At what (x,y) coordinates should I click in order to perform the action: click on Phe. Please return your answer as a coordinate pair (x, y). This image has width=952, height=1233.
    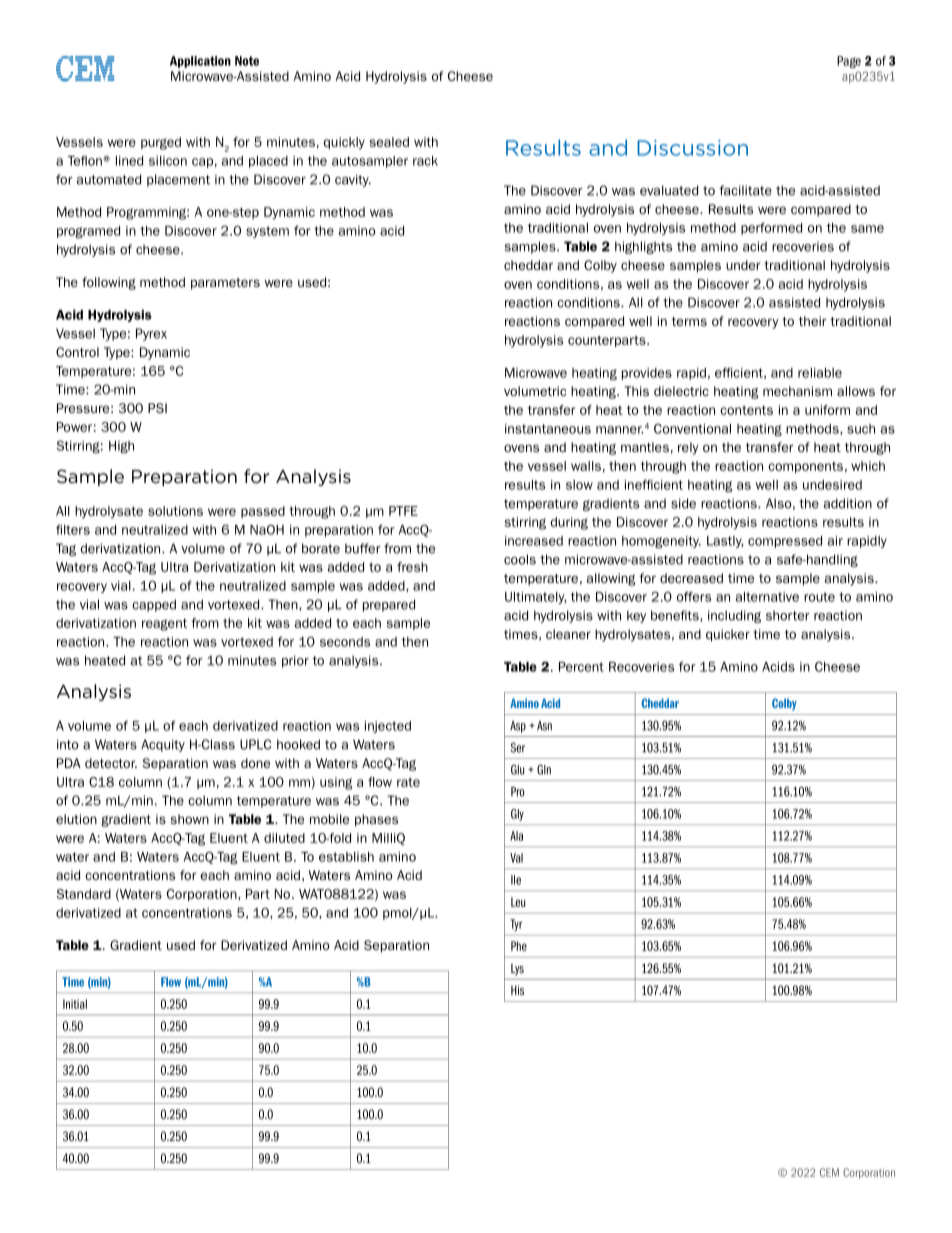
    Looking at the image, I should click on (519, 946).
